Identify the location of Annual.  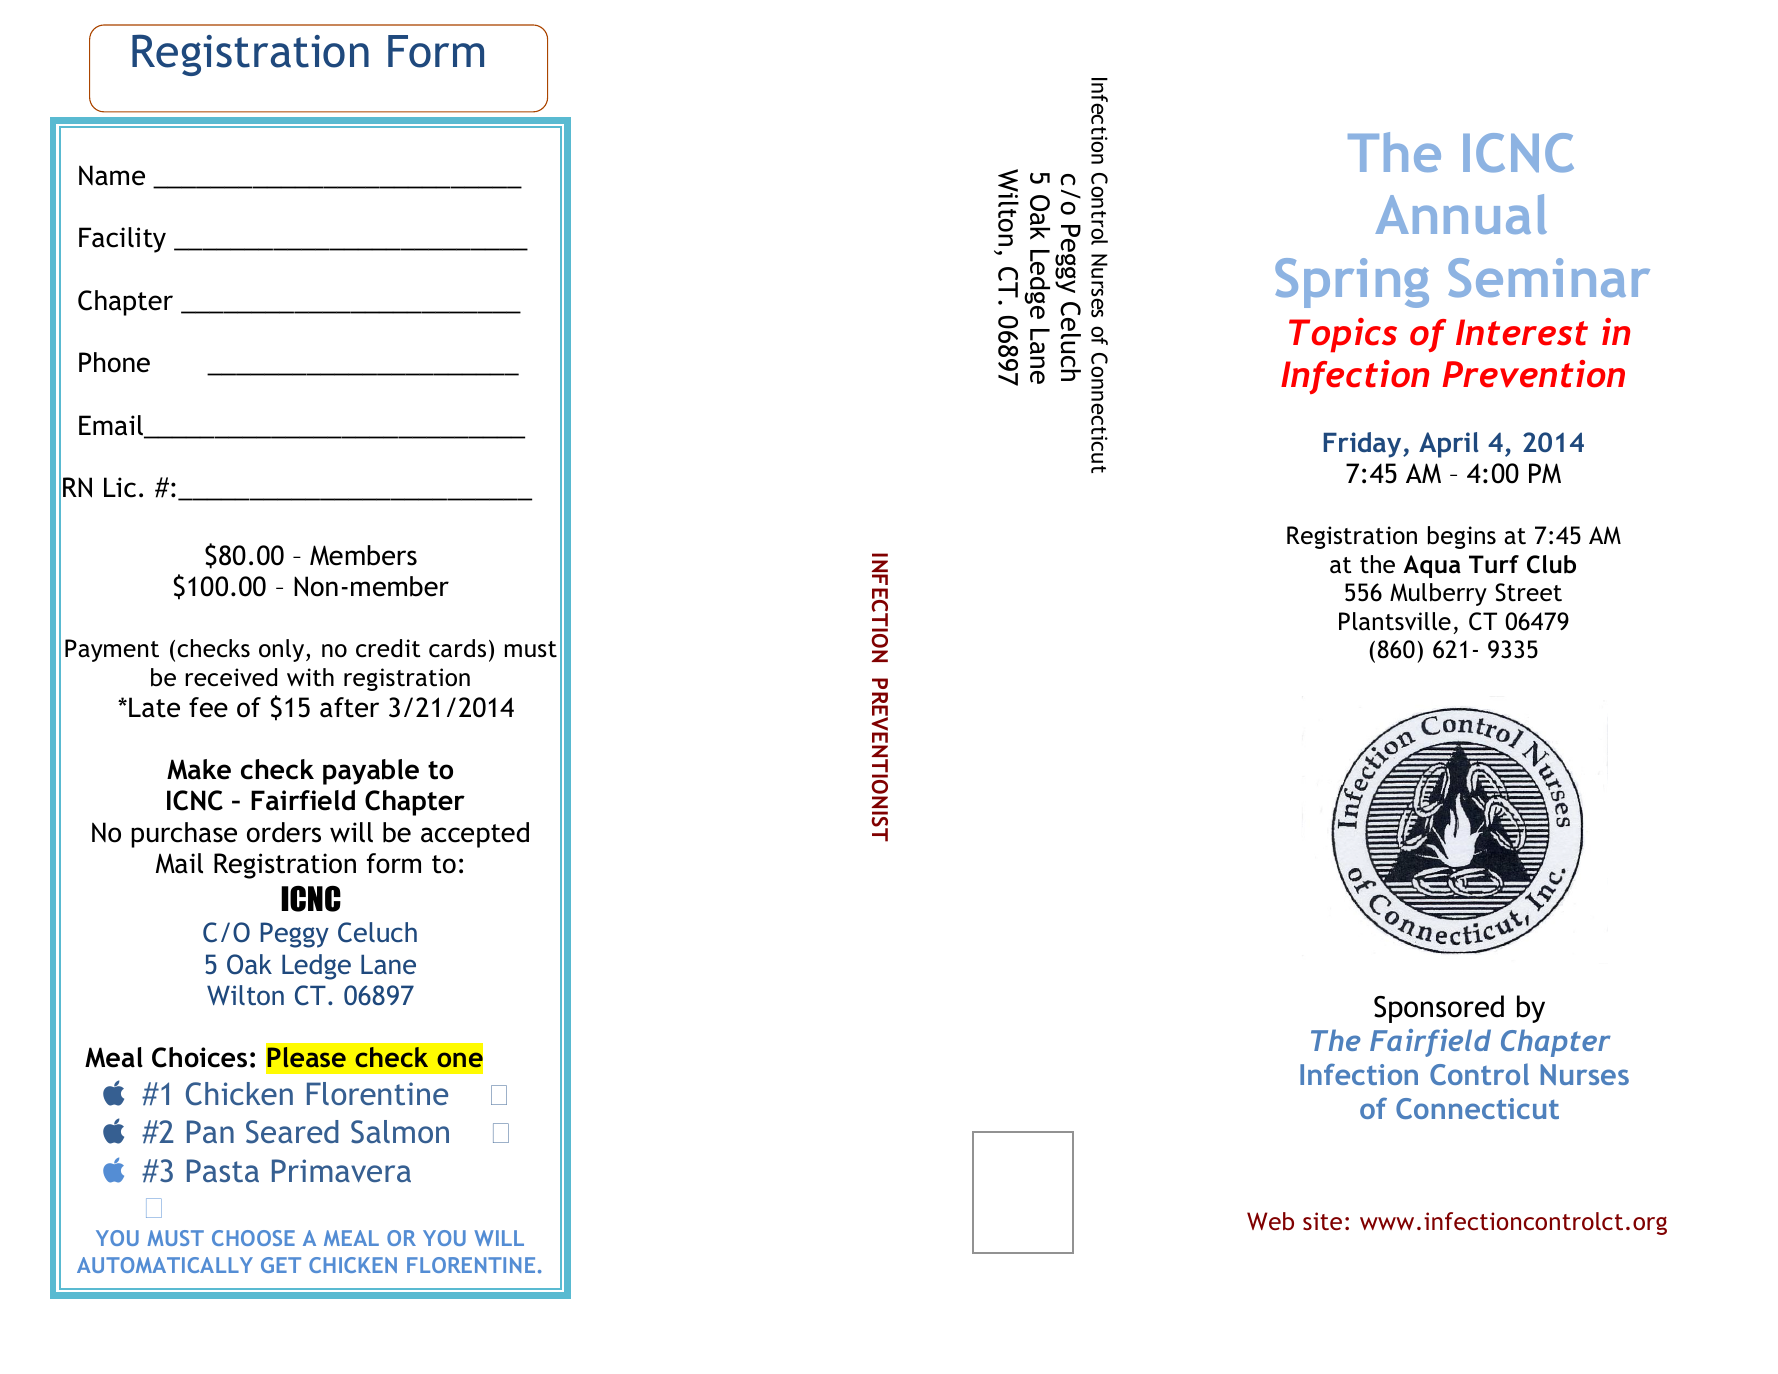
(1461, 214).
